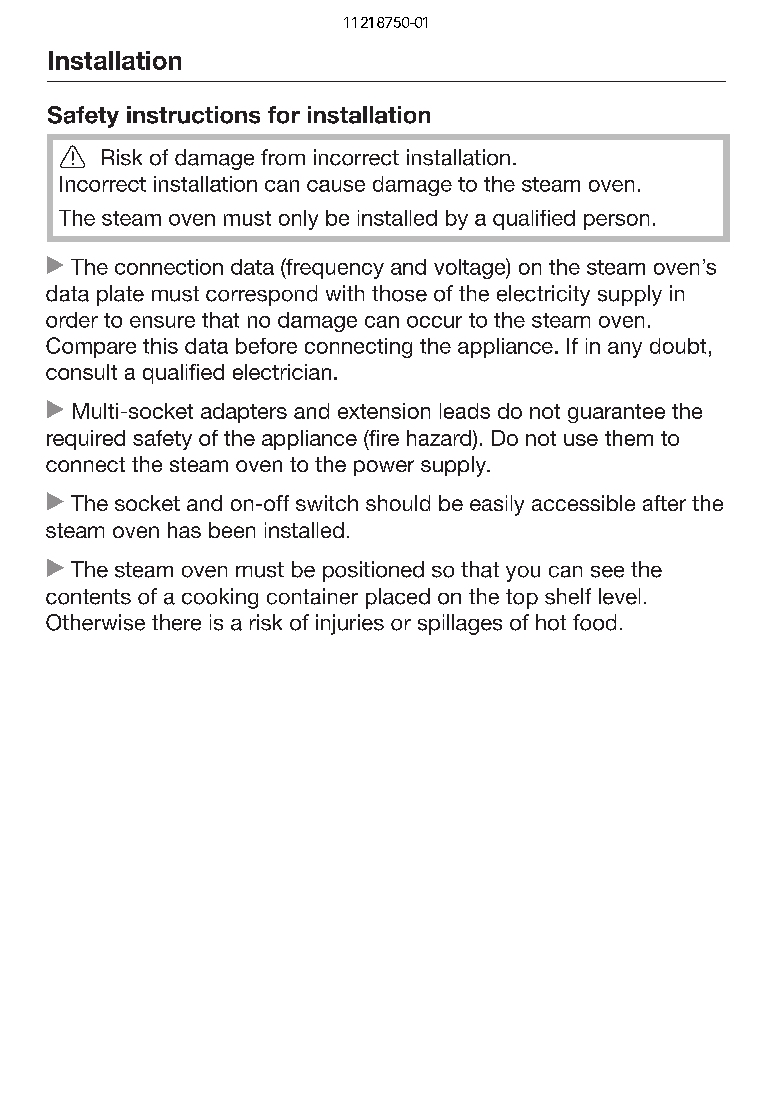 The image size is (774, 1098). What do you see at coordinates (184, 530) in the screenshot?
I see `has` at bounding box center [184, 530].
